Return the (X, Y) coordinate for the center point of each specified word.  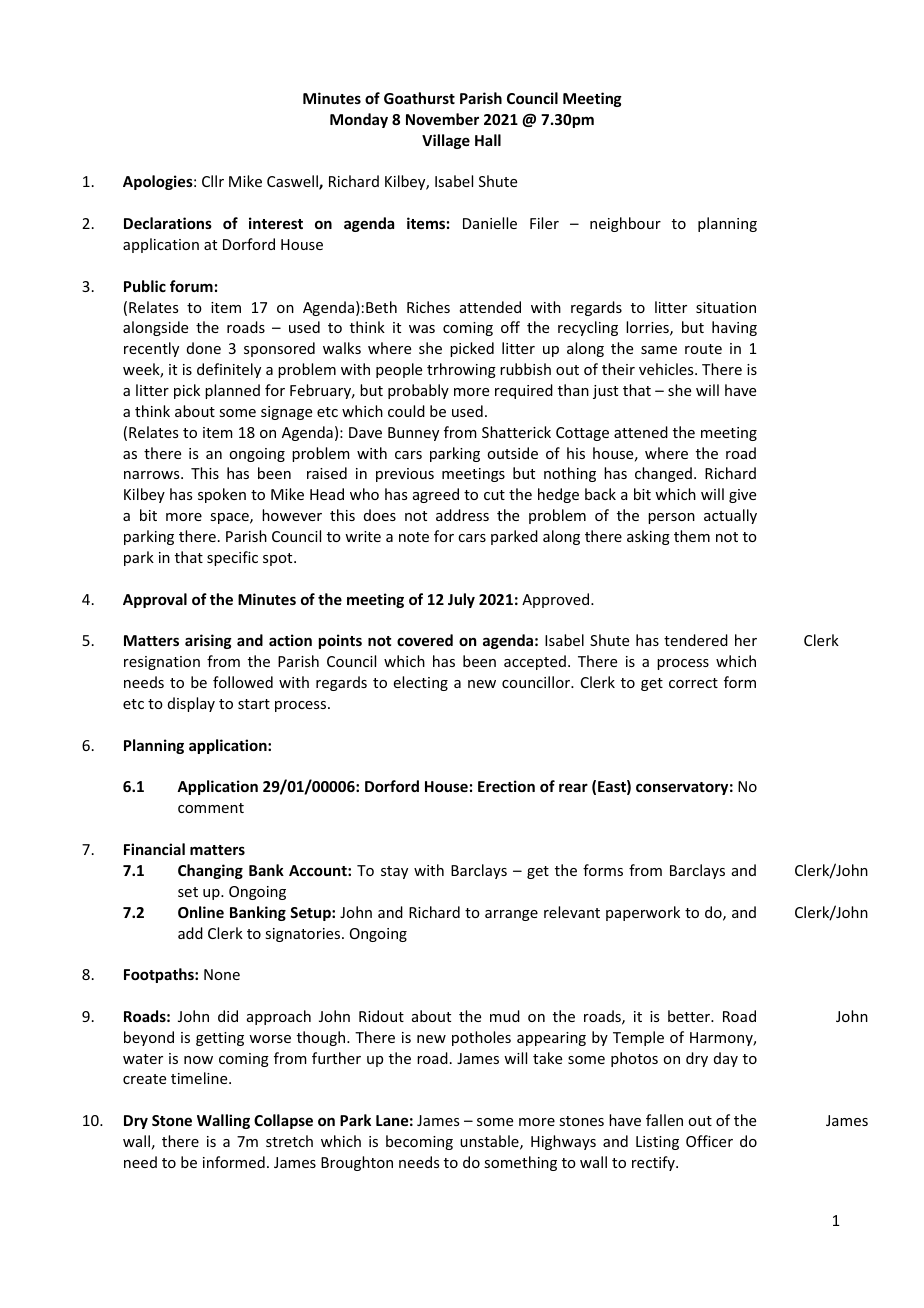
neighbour (625, 224)
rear (573, 787)
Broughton (357, 1163)
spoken (222, 495)
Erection (506, 786)
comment (211, 808)
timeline (200, 1078)
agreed (436, 495)
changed (663, 474)
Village (446, 141)
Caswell (293, 182)
